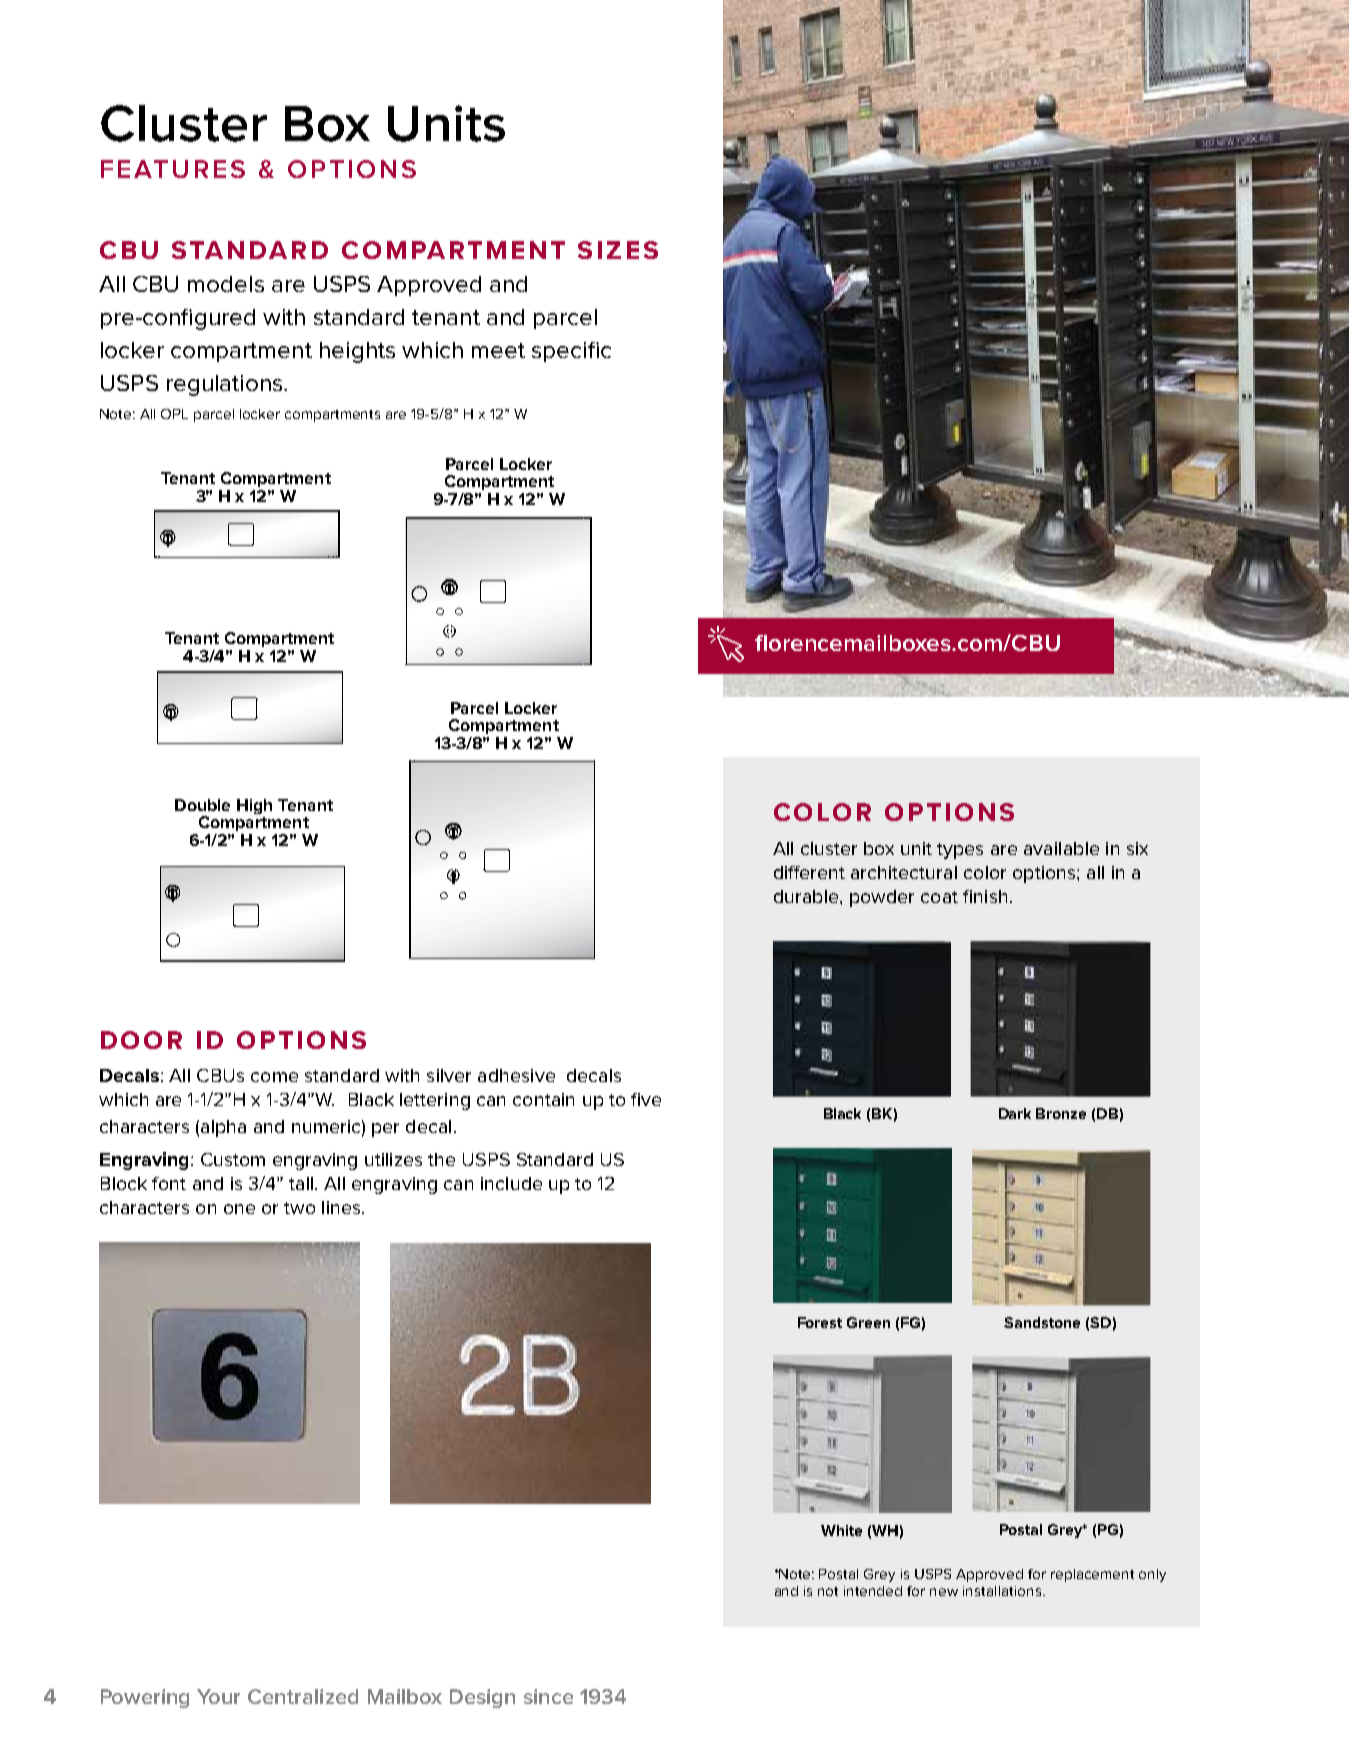 This screenshot has height=1746, width=1349. Describe the element at coordinates (254, 806) in the screenshot. I see `High` at that location.
